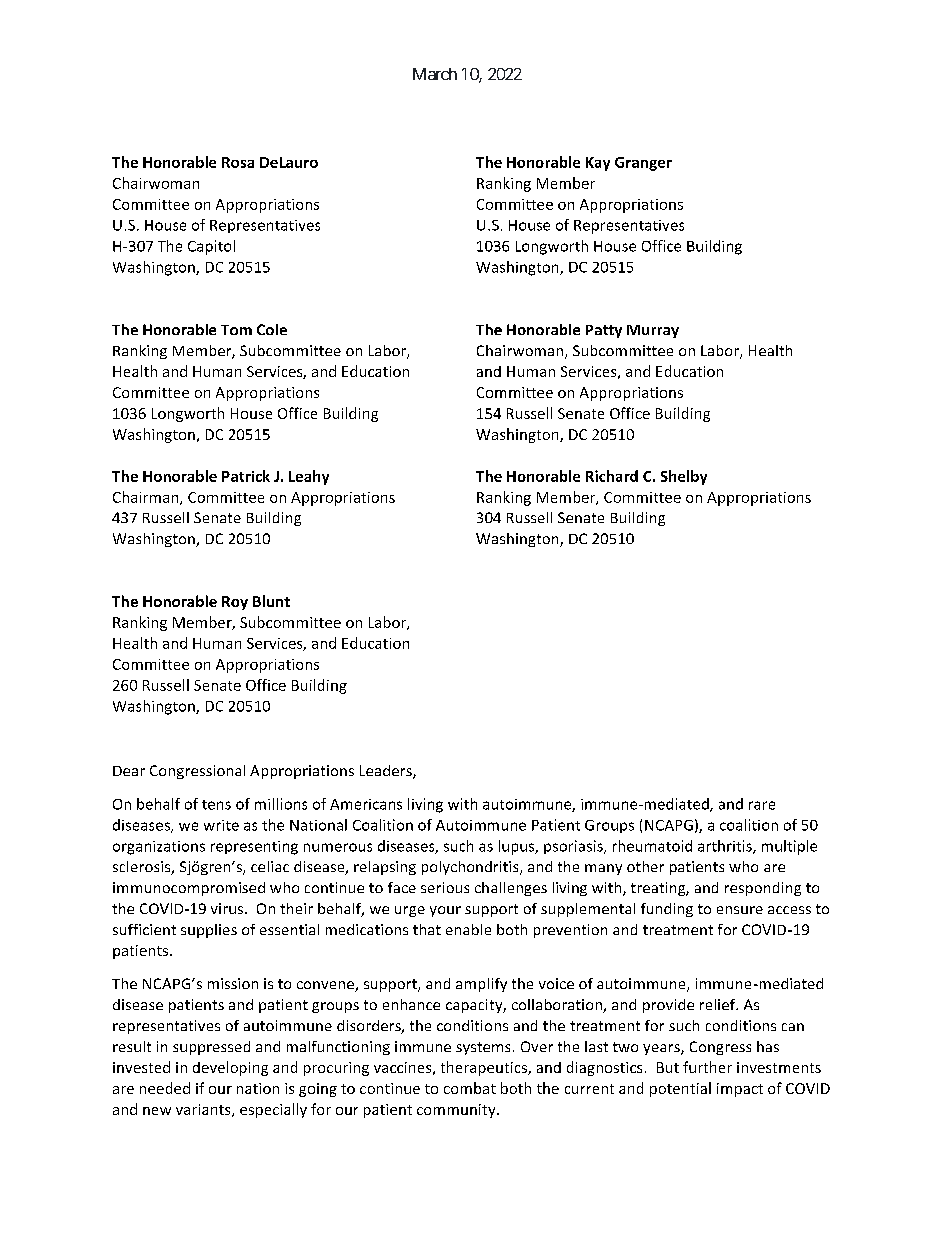 The image size is (952, 1233). I want to click on Tom, so click(236, 330).
